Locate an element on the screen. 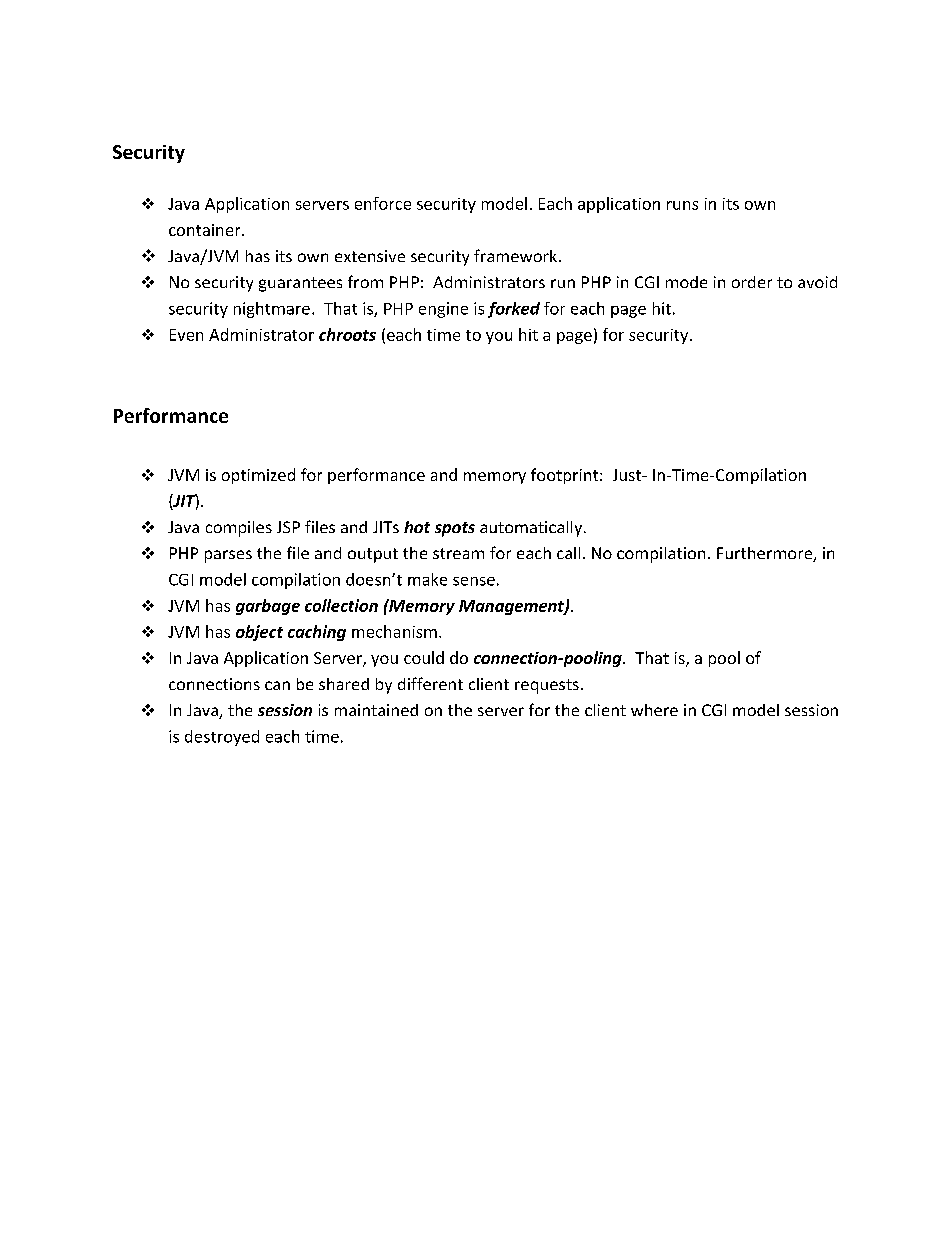  sense is located at coordinates (474, 581).
